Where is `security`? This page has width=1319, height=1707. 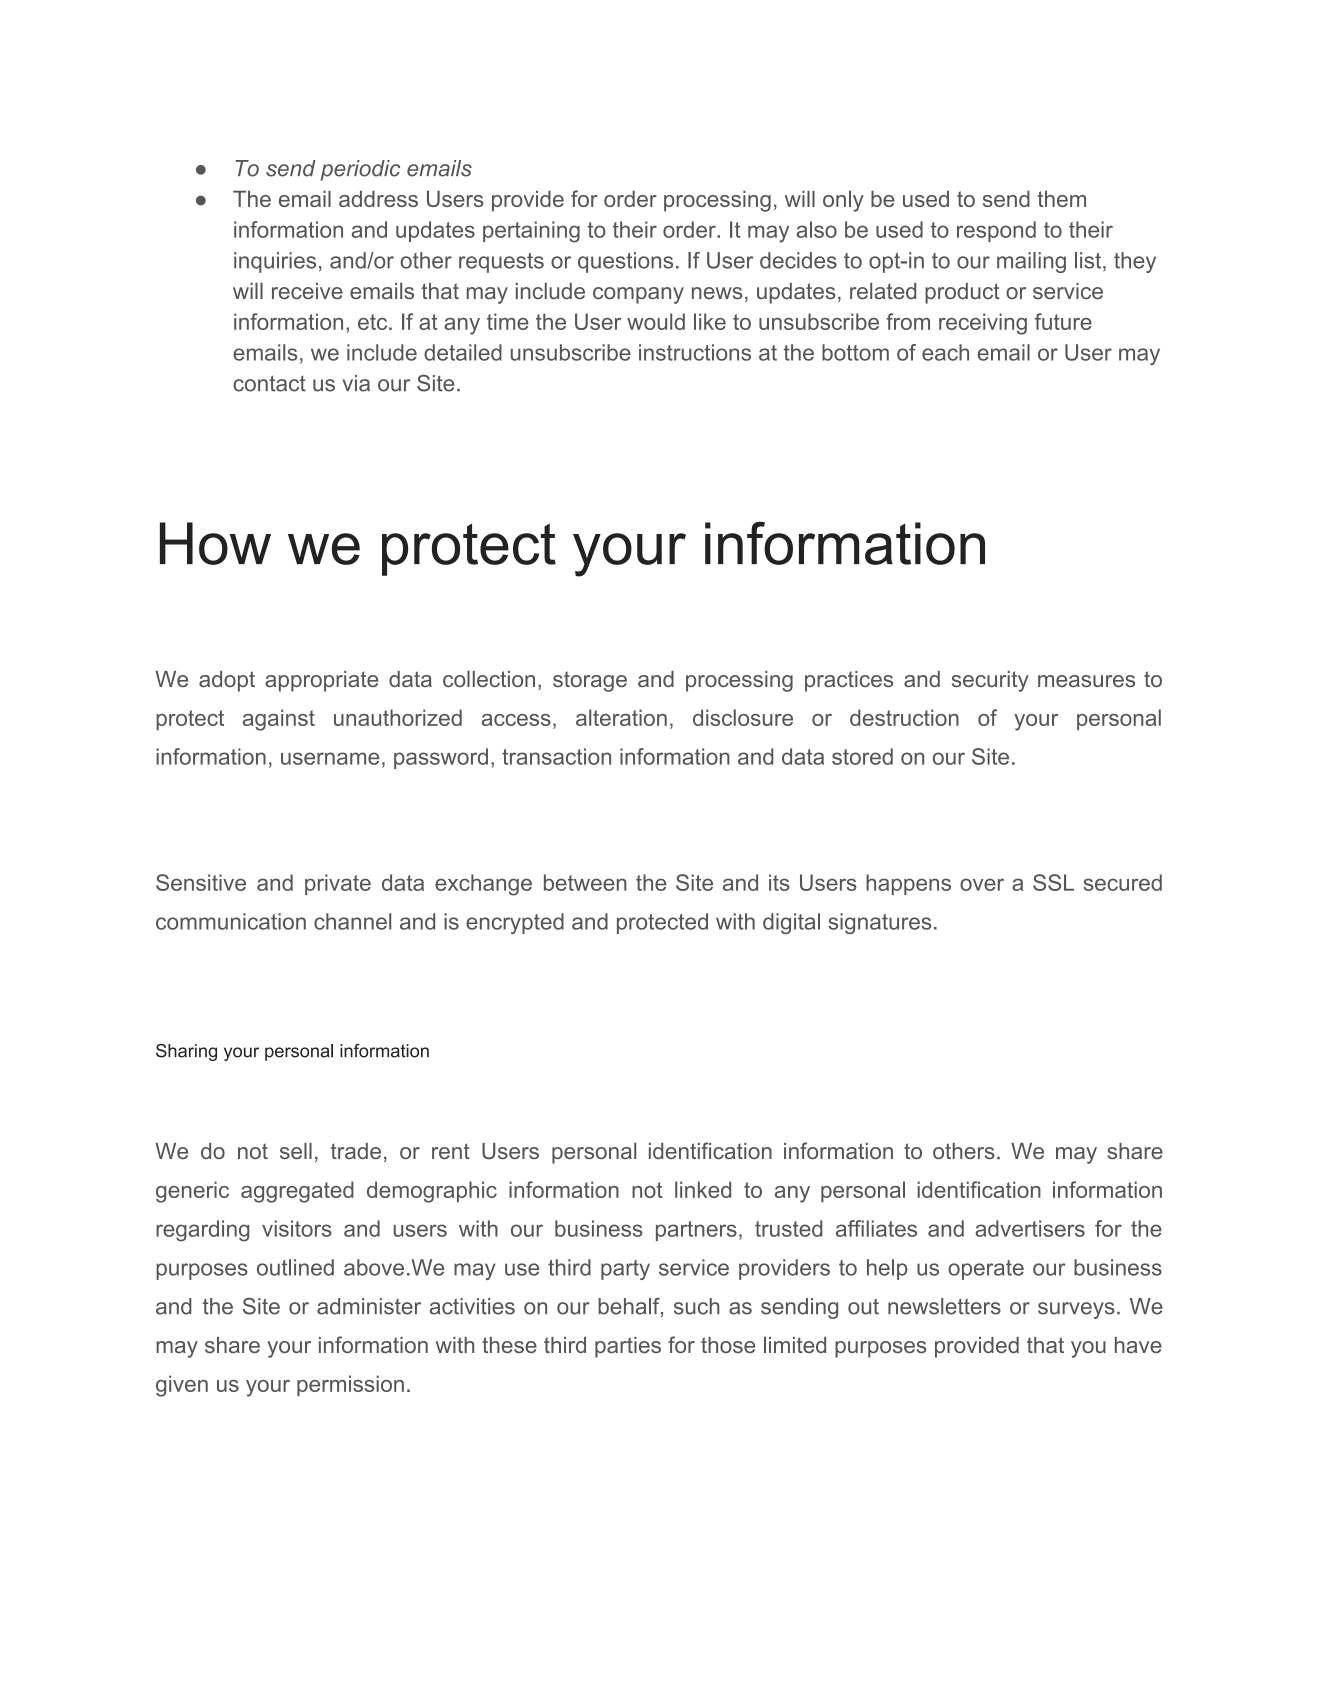 security is located at coordinates (990, 681).
